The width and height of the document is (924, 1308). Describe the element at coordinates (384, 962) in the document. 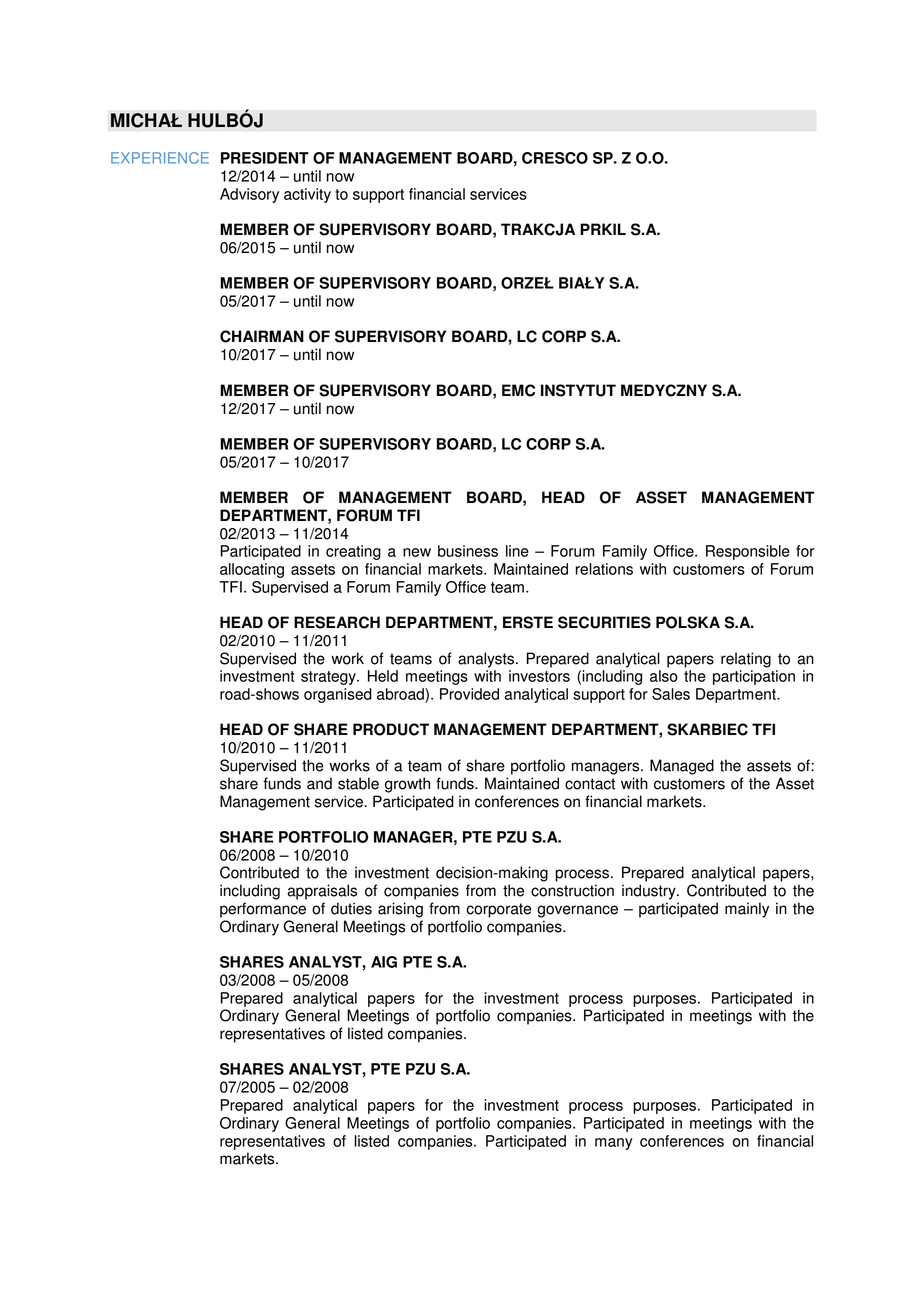

I see `AIG` at that location.
